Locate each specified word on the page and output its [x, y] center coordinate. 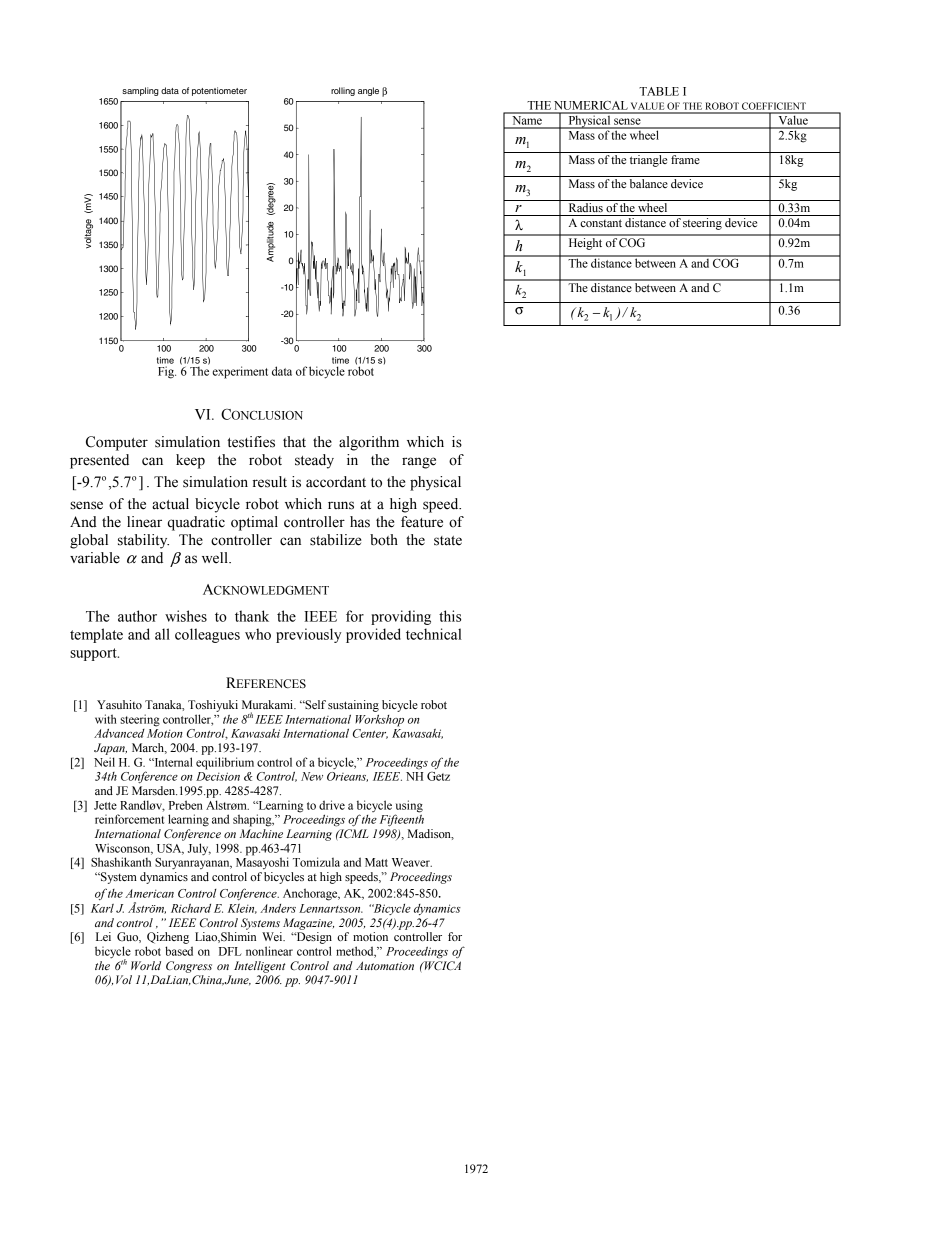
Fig [167, 372]
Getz [438, 776]
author [137, 616]
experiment [240, 372]
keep [190, 461]
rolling [343, 91]
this [450, 616]
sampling [140, 91]
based [179, 951]
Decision [218, 776]
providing [401, 617]
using [409, 806]
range [419, 463]
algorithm [369, 443]
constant [601, 223]
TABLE [659, 91]
